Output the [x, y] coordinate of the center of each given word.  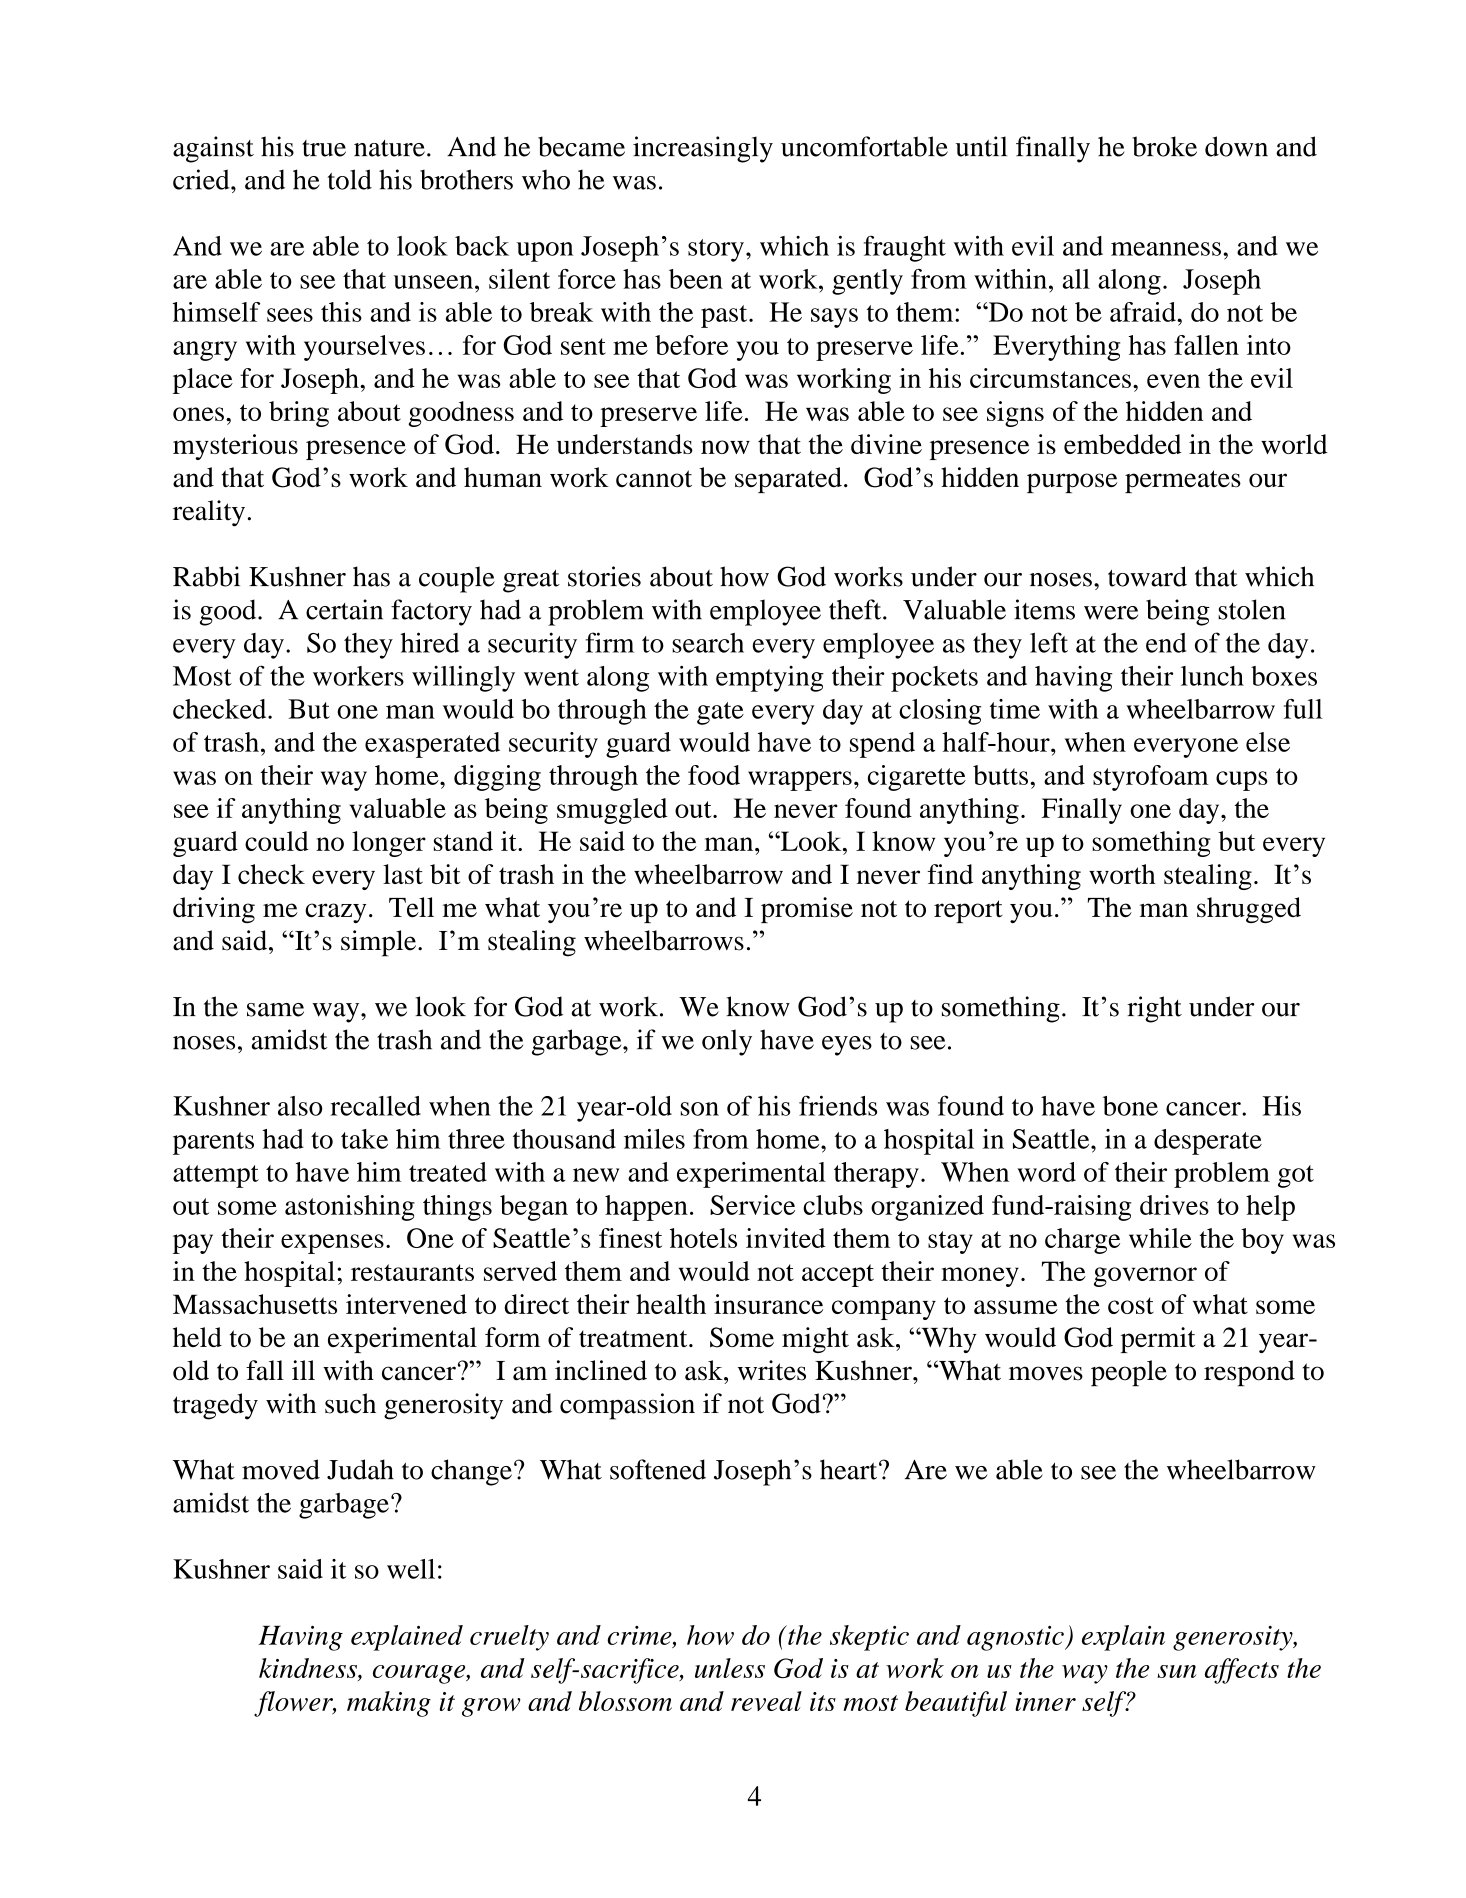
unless [730, 1668]
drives [1174, 1205]
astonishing [350, 1208]
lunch [1212, 676]
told [349, 179]
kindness [309, 1668]
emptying [770, 679]
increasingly [703, 149]
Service [752, 1205]
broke [1164, 146]
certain [344, 609]
